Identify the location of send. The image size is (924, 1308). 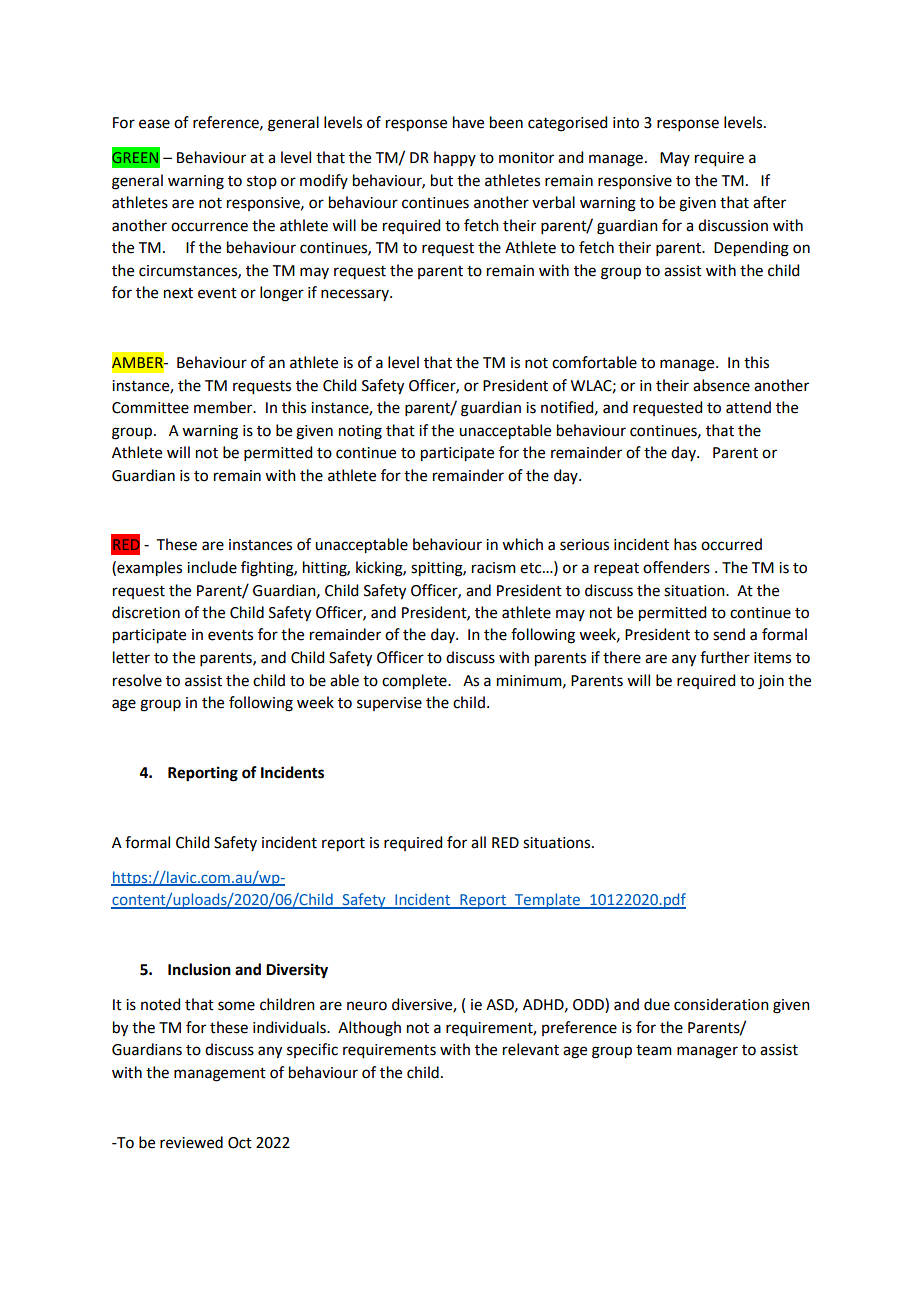
(729, 634).
